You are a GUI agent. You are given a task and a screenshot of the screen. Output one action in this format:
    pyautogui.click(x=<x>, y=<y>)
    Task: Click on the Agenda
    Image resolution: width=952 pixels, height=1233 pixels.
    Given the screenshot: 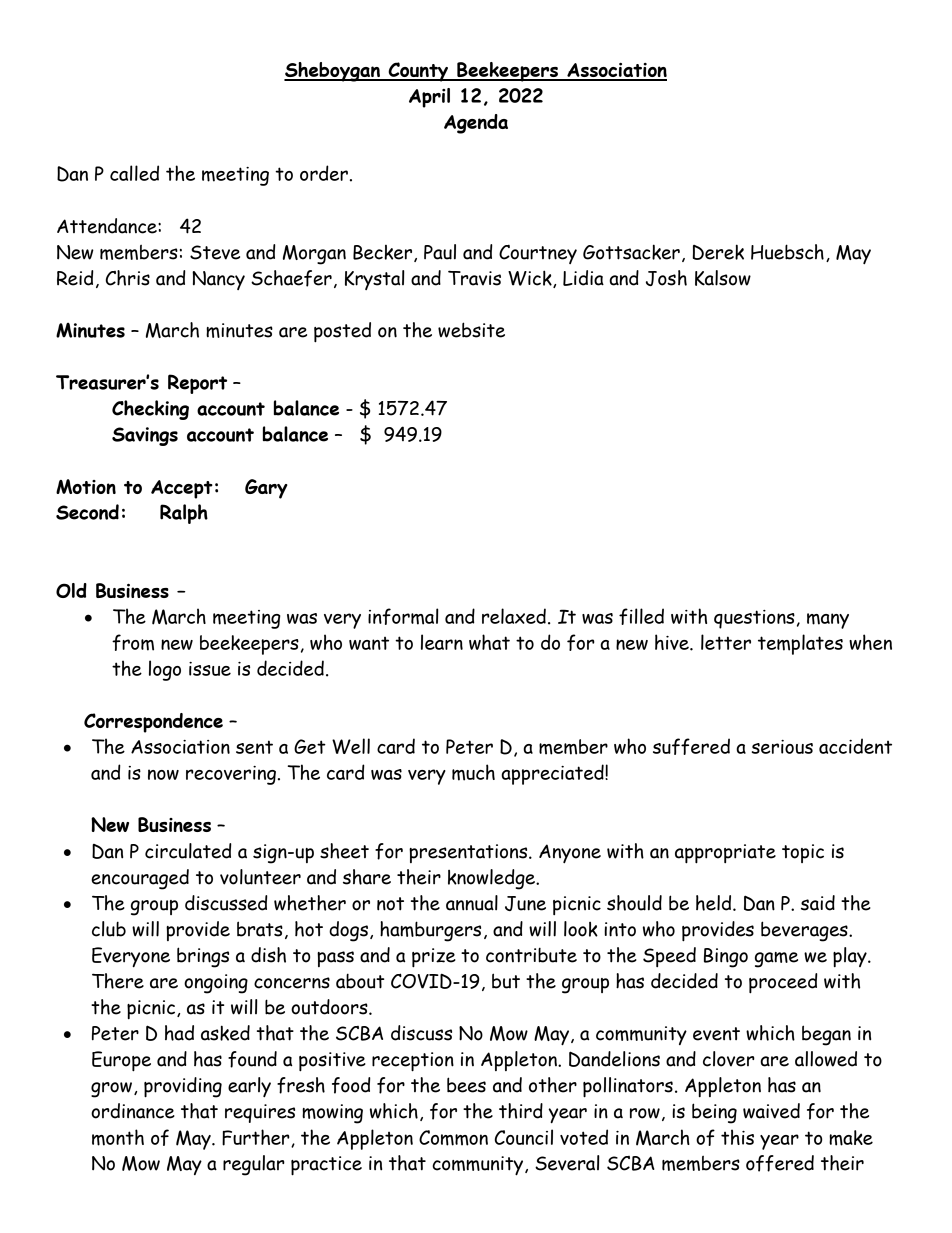 What is the action you would take?
    pyautogui.click(x=476, y=124)
